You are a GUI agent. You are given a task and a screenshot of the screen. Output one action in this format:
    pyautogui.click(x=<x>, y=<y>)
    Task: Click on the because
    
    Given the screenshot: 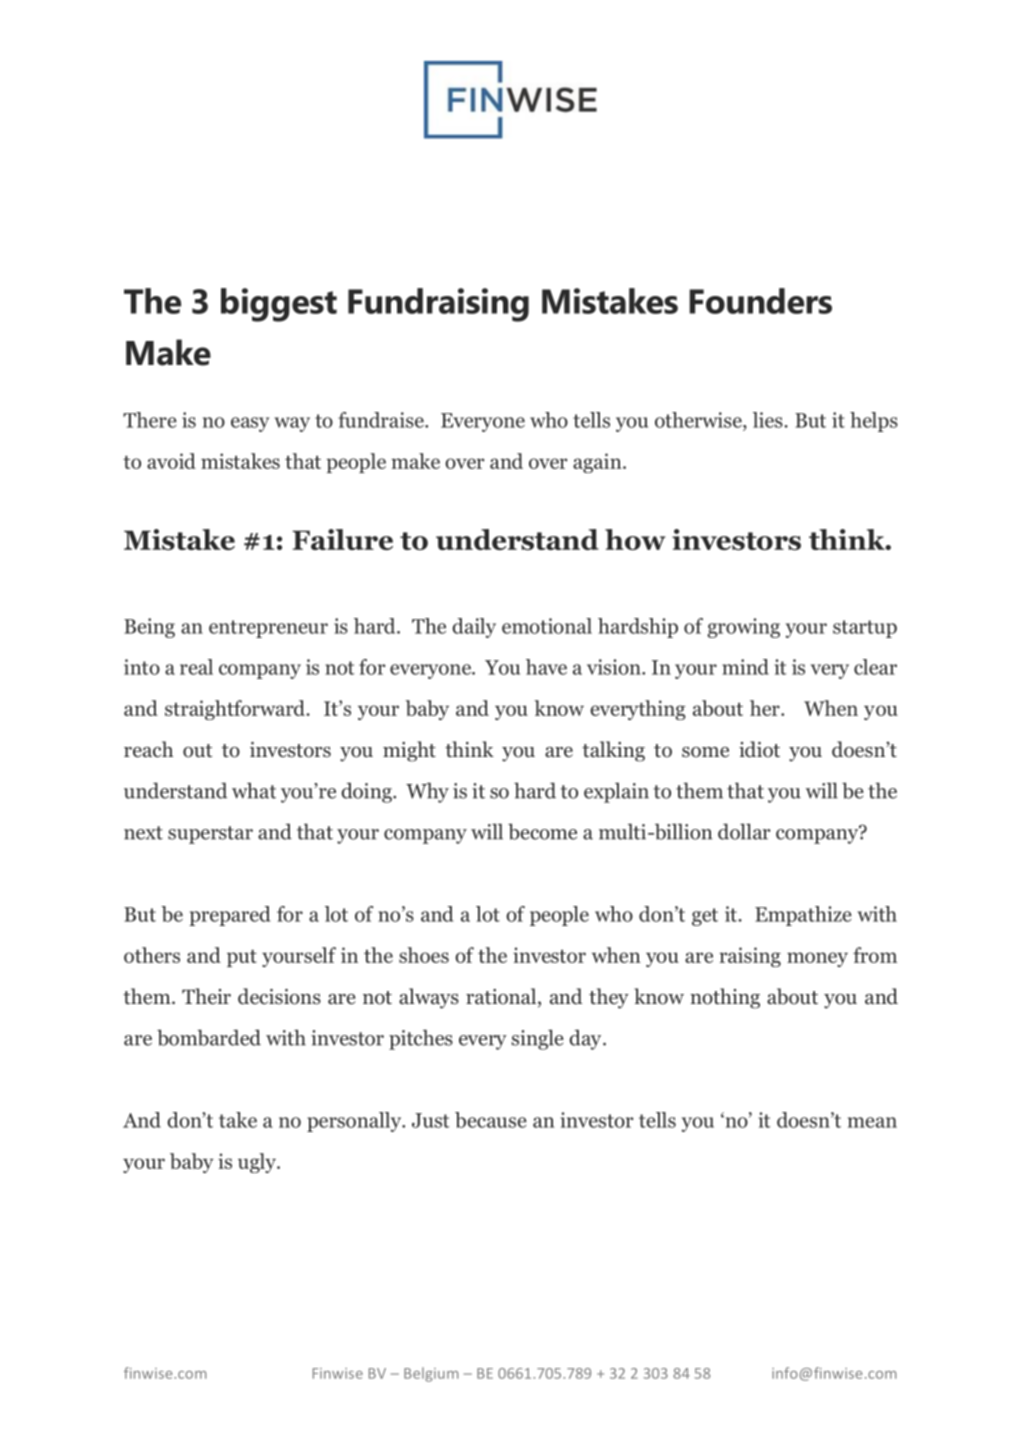 What is the action you would take?
    pyautogui.click(x=491, y=1120)
